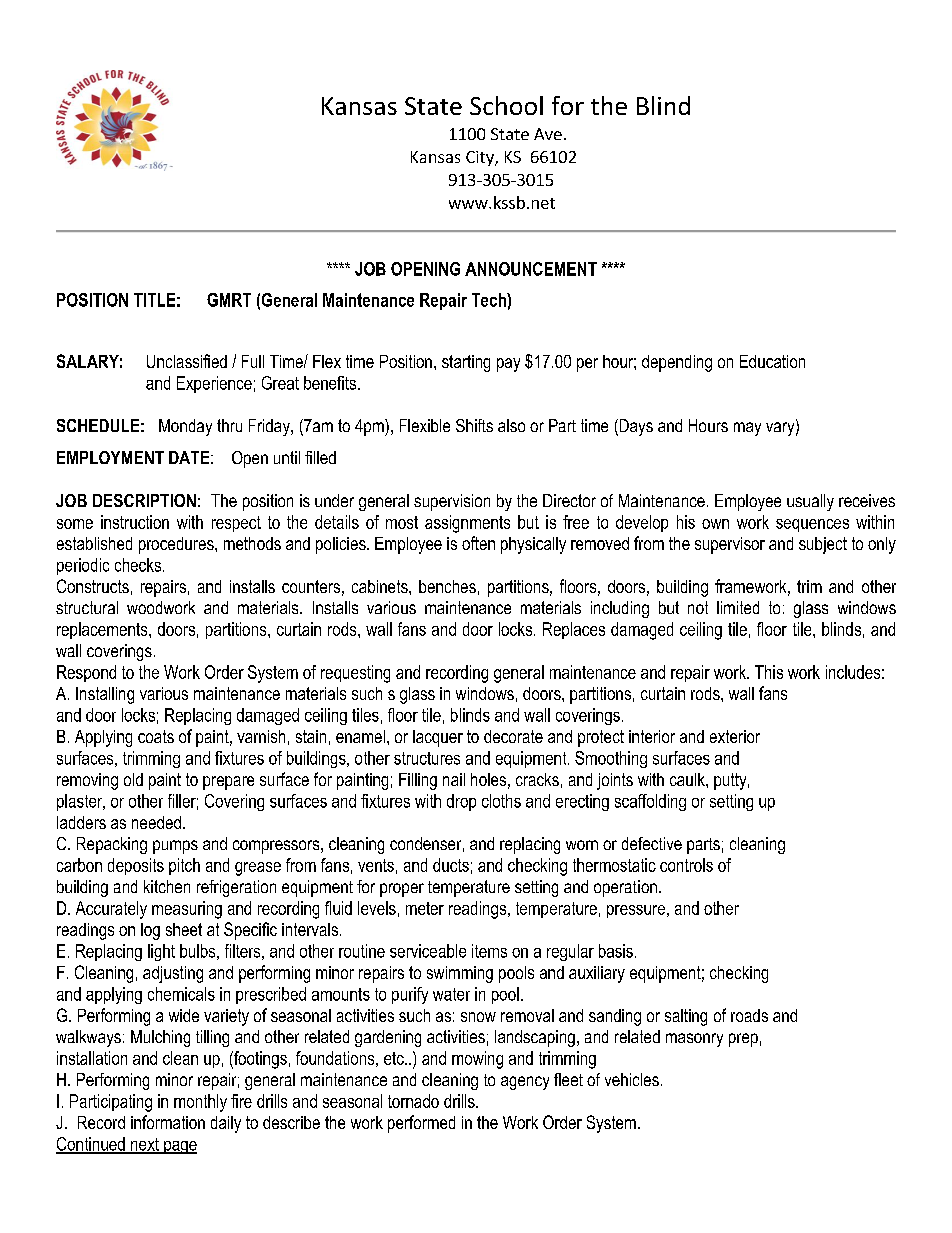 The width and height of the image is (952, 1233). Describe the element at coordinates (168, 1122) in the image. I see `information` at that location.
